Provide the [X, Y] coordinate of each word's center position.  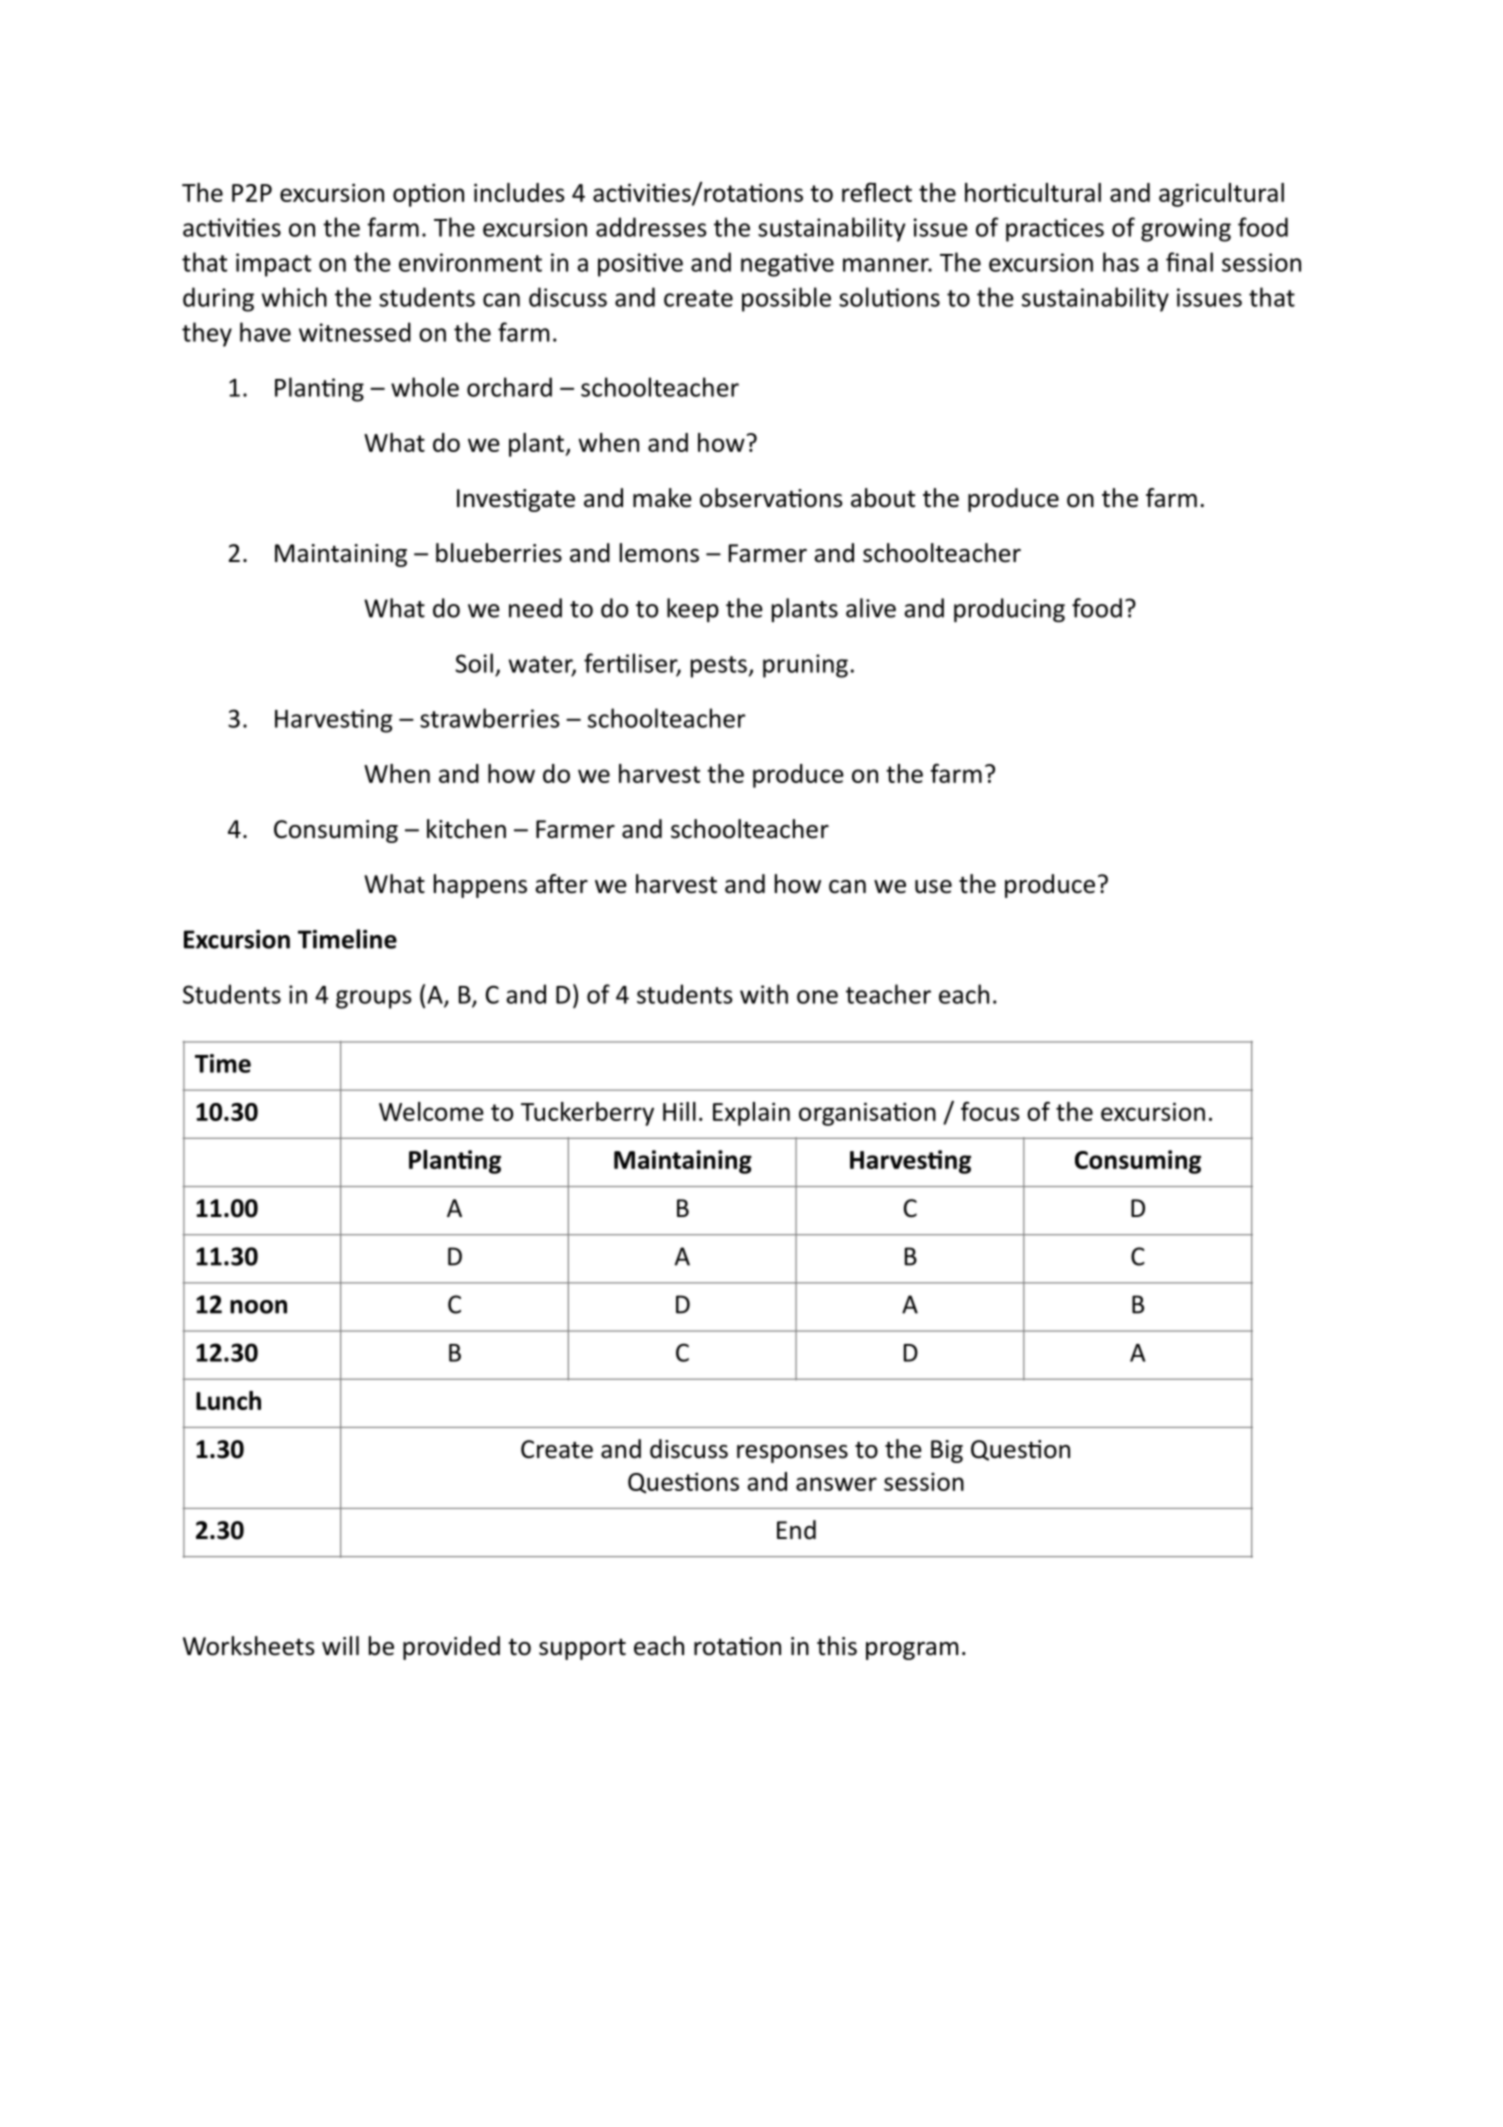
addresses [651, 227]
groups [374, 999]
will [340, 1645]
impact [273, 265]
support [582, 1649]
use [933, 887]
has [1121, 262]
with [764, 994]
